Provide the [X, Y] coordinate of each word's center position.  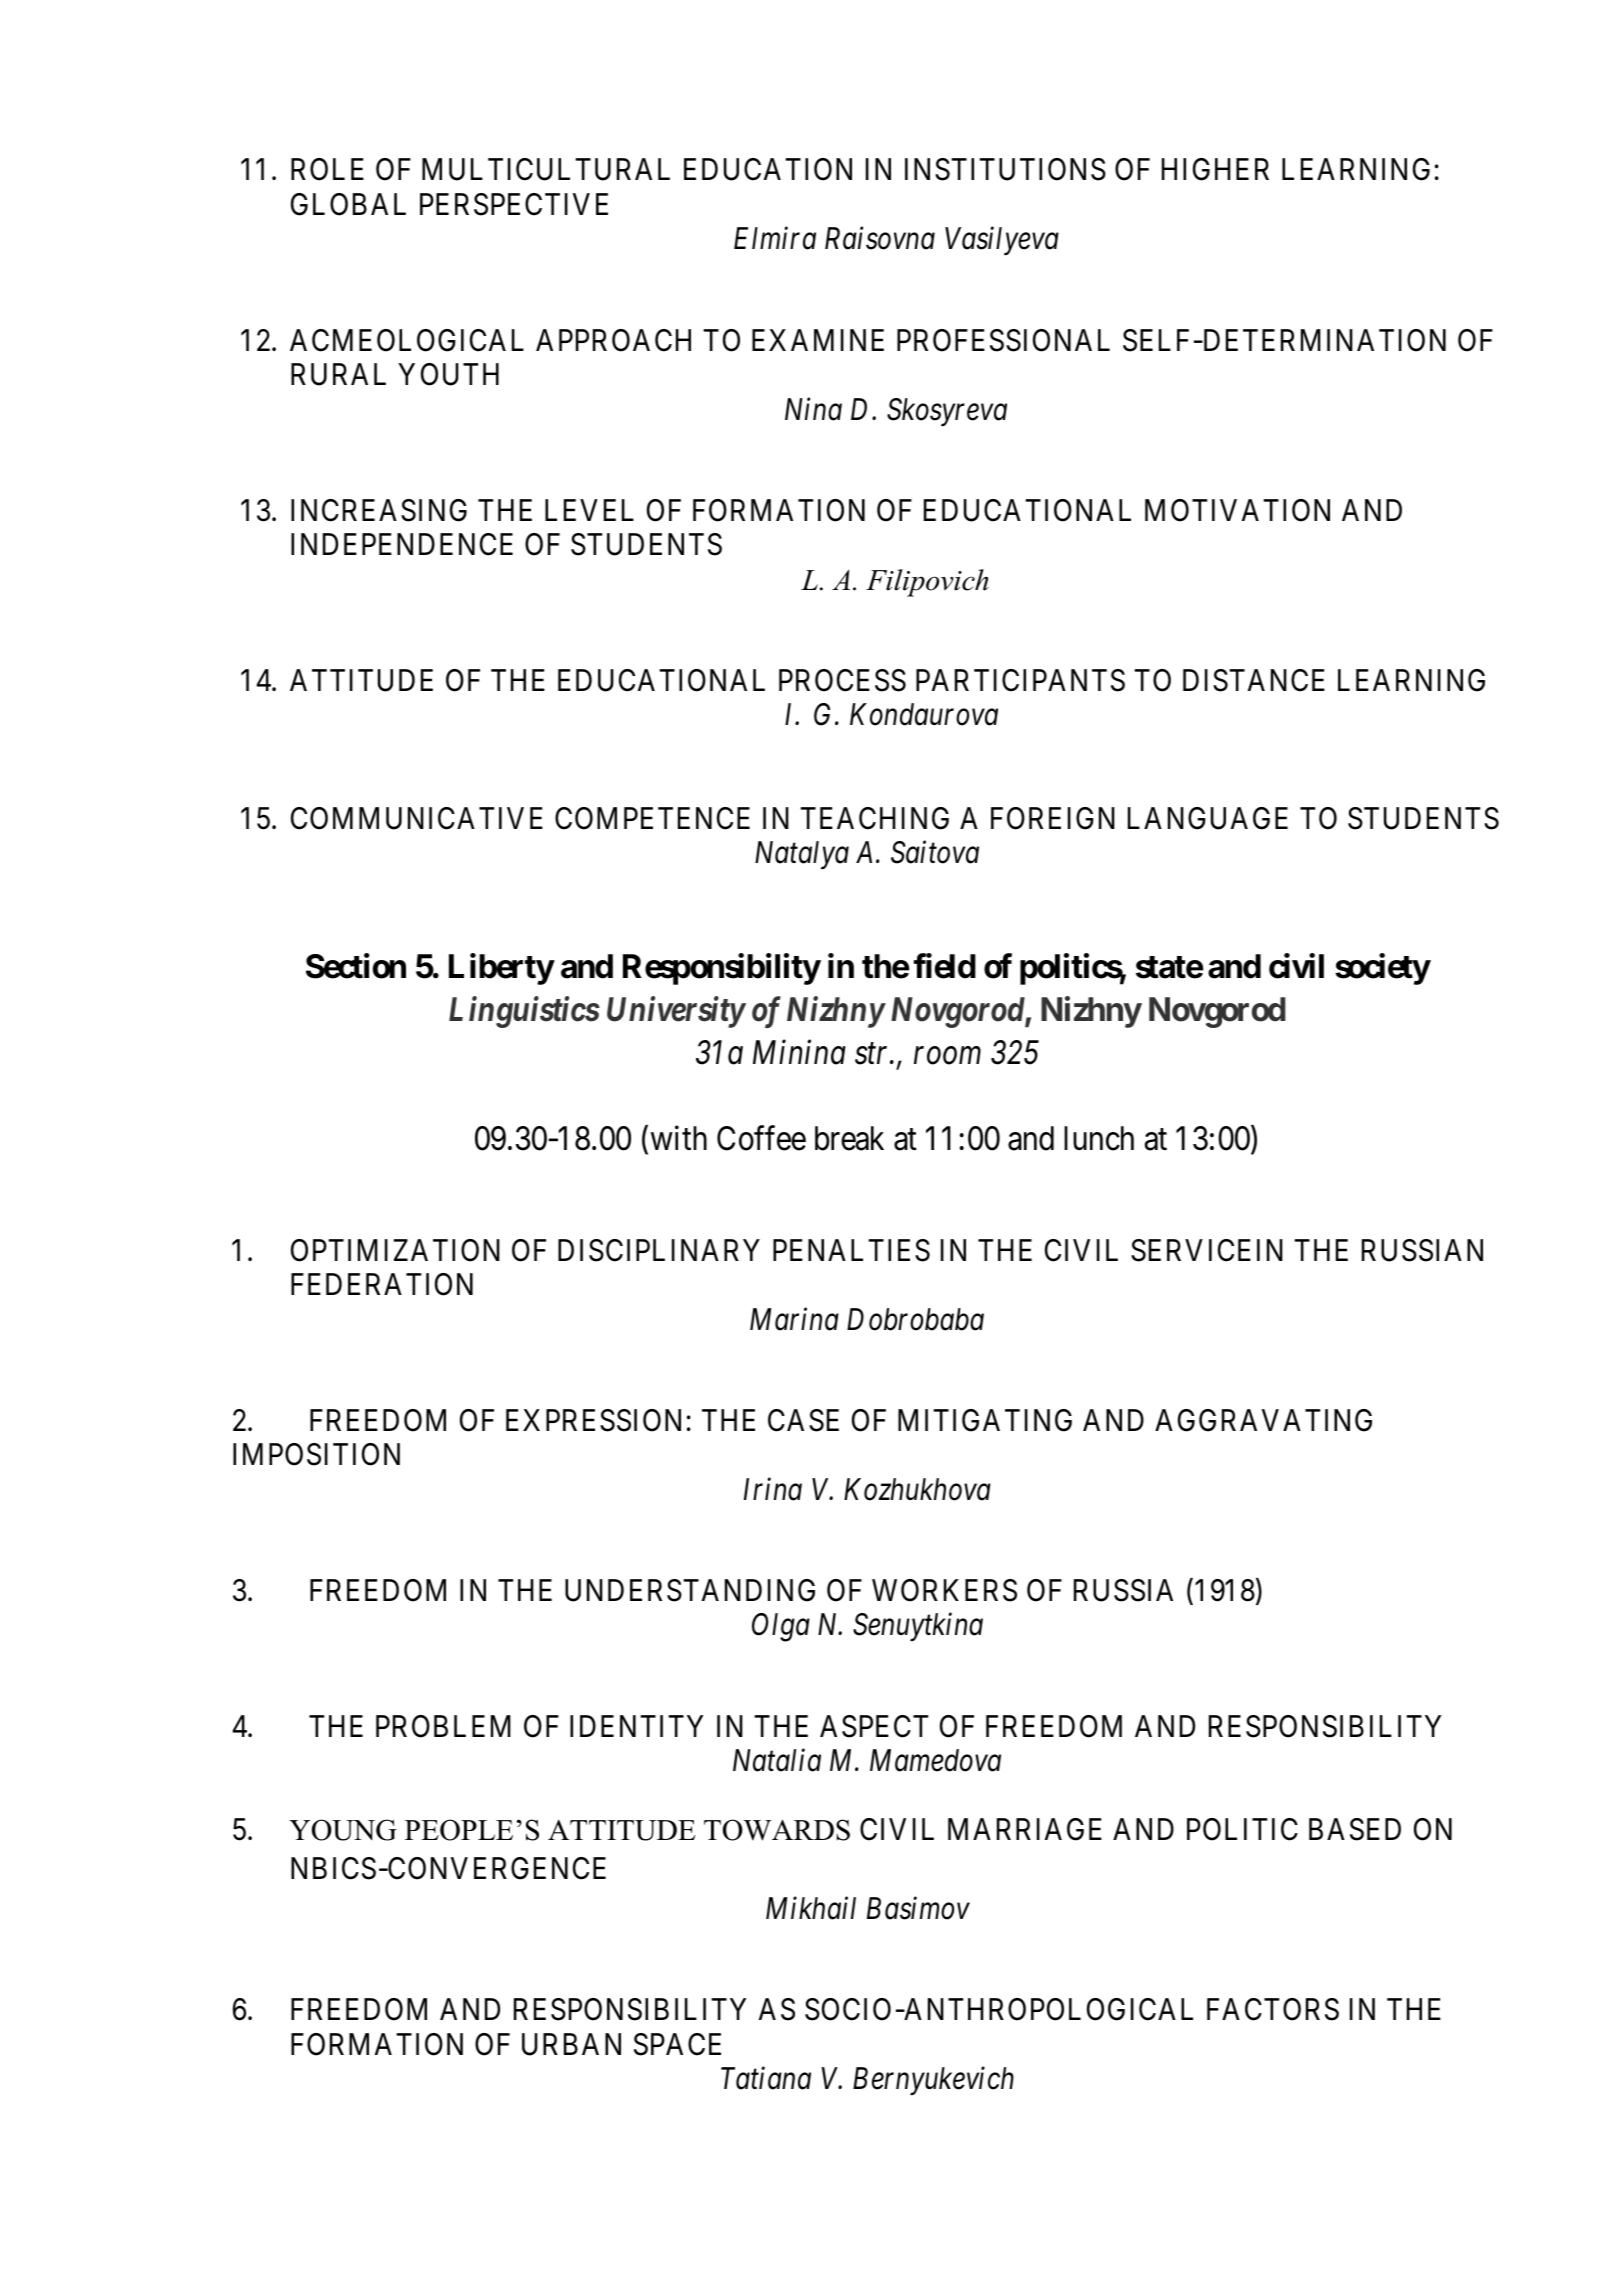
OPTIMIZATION [395, 1250]
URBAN [571, 2044]
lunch [1099, 1138]
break [849, 1138]
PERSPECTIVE [514, 204]
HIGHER [1215, 169]
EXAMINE [818, 340]
